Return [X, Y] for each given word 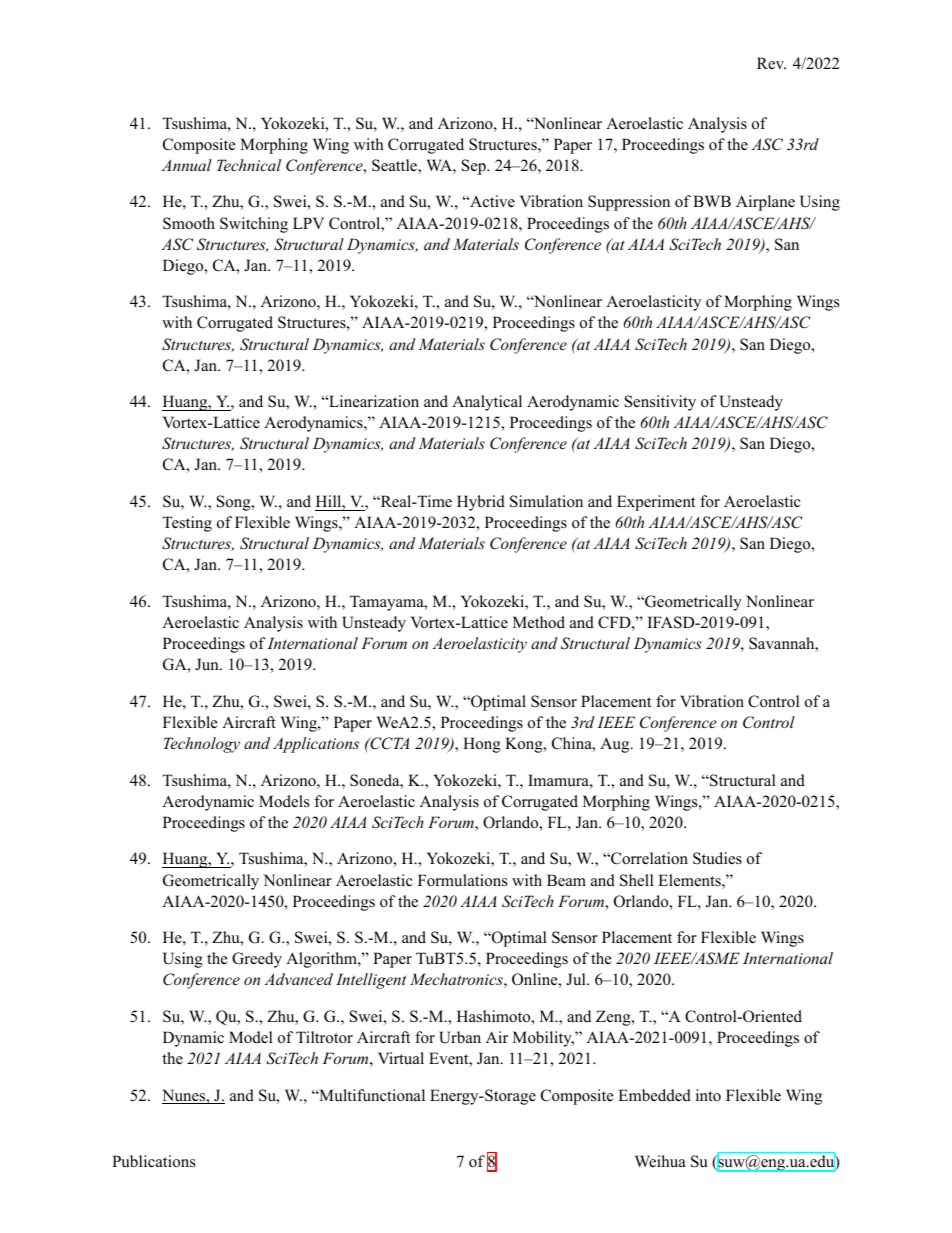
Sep [475, 167]
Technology [202, 745]
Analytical [487, 403]
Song [235, 503]
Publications [153, 1161]
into [708, 1095]
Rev [771, 63]
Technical [249, 165]
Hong [482, 745]
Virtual [401, 1058]
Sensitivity [660, 403]
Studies [717, 858]
